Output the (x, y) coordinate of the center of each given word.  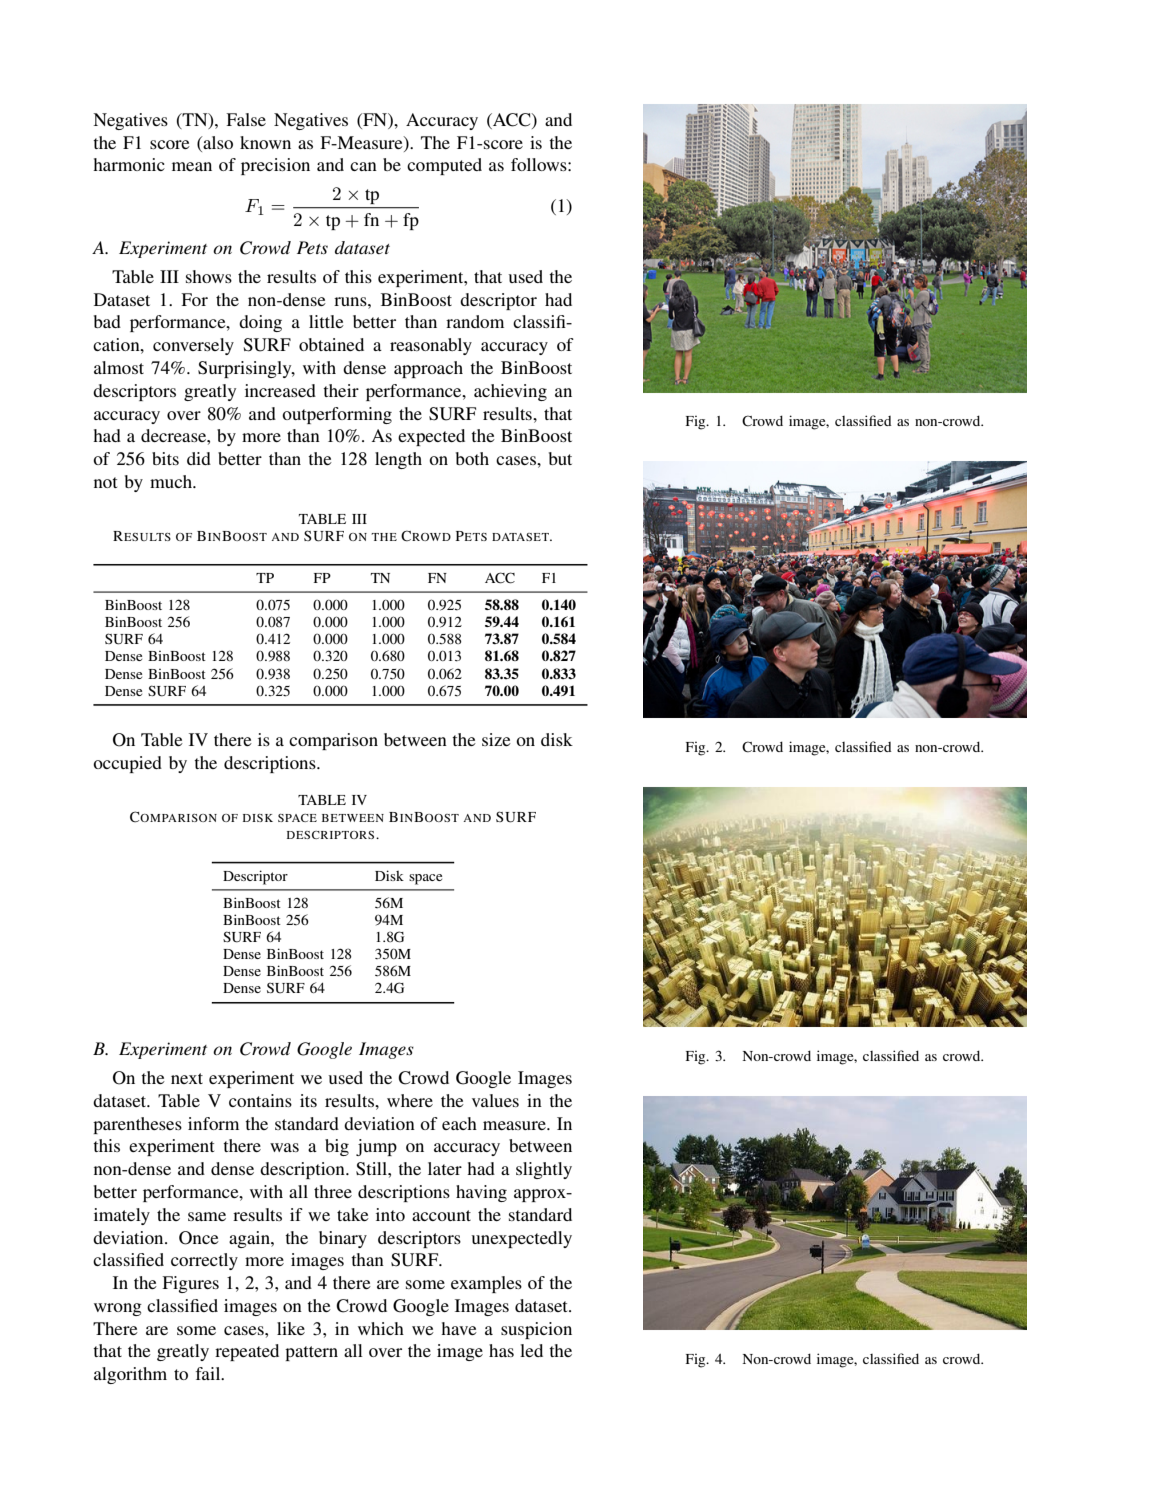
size (496, 739)
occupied (127, 764)
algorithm (130, 1375)
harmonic (129, 164)
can (363, 166)
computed (444, 166)
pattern (311, 1353)
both (472, 458)
